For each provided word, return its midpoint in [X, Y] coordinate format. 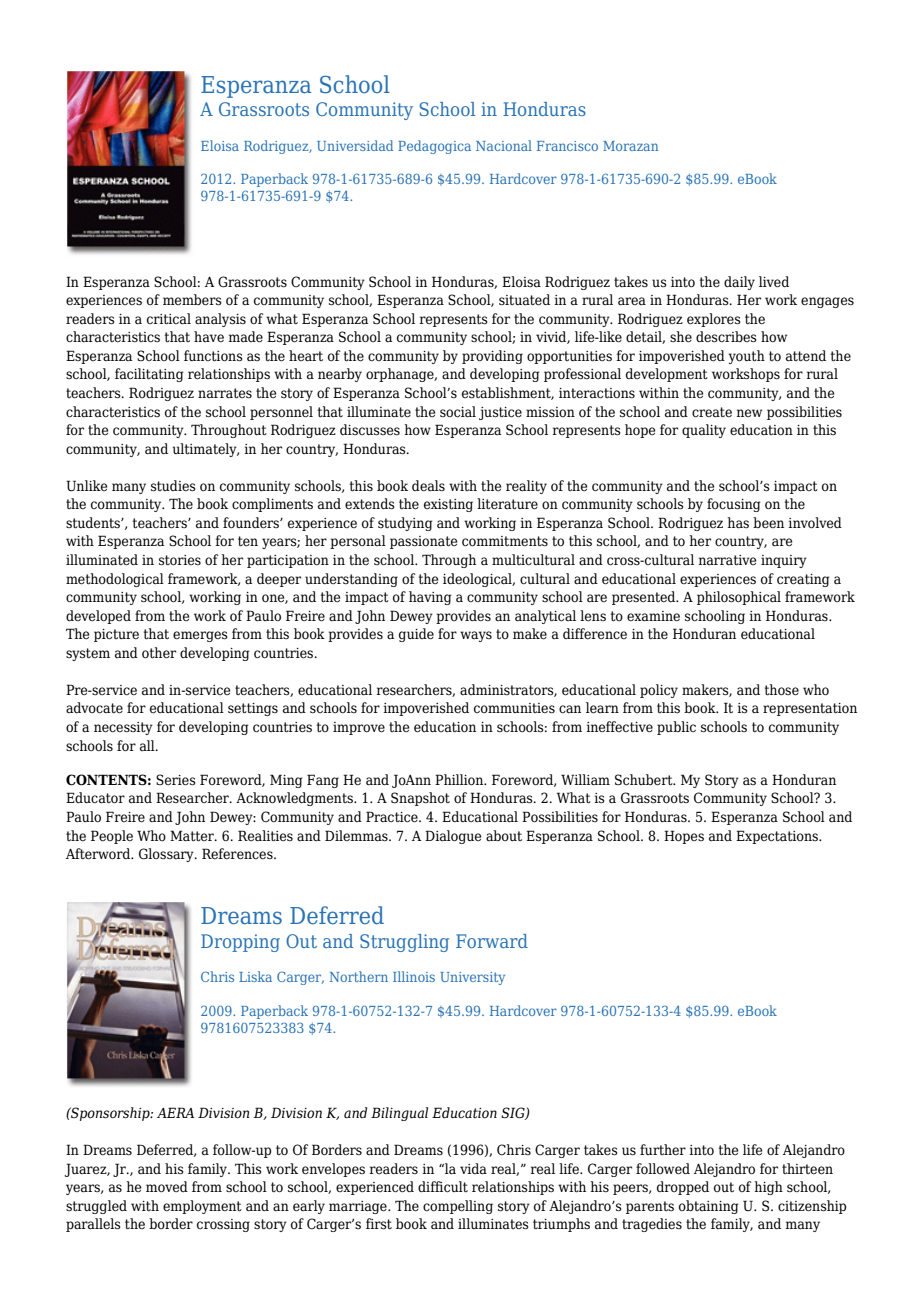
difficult [443, 1187]
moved [167, 1187]
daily [739, 283]
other [159, 653]
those [782, 690]
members [192, 300]
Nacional [504, 145]
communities [514, 708]
